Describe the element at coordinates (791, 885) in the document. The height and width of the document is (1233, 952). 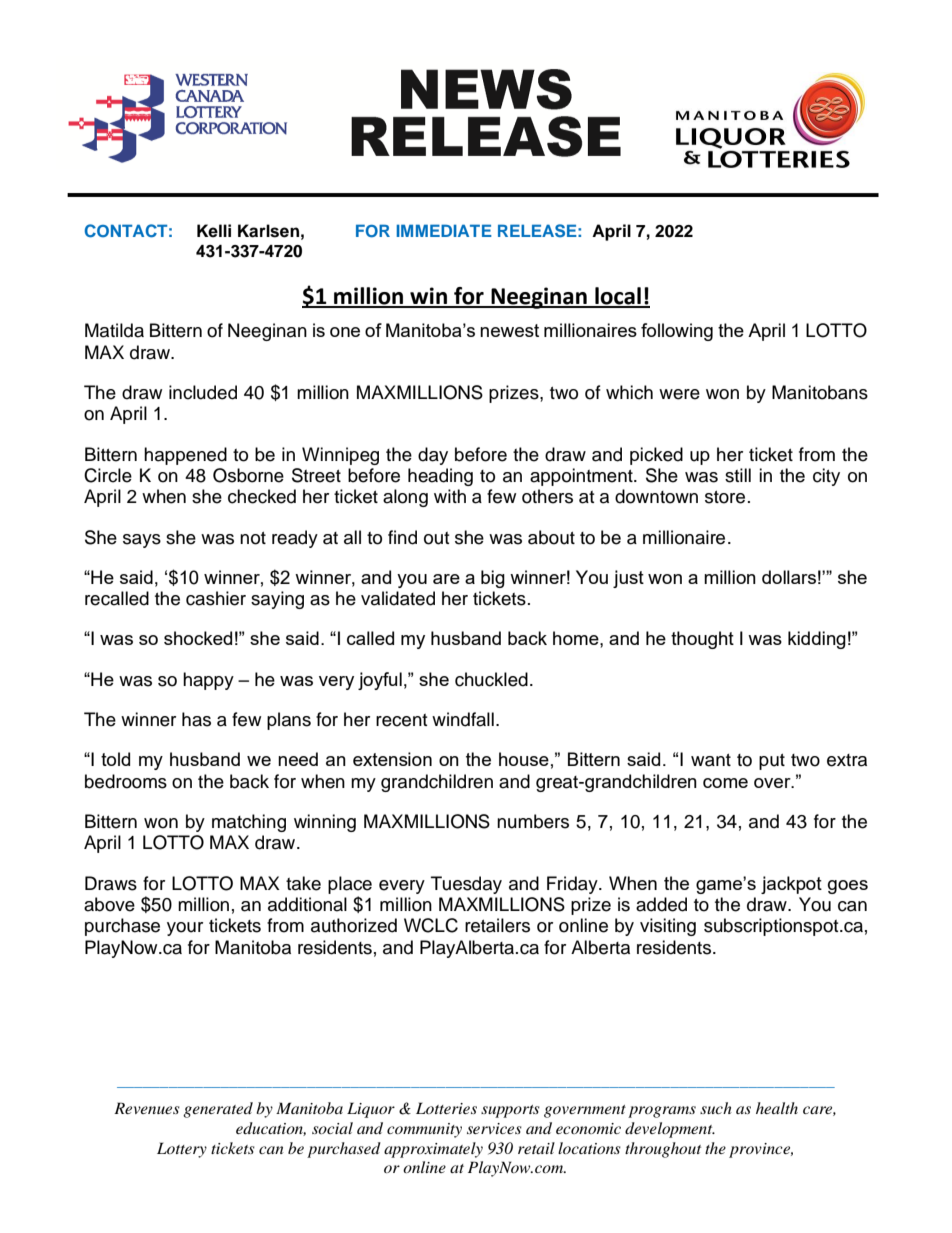
I see `jackpot` at that location.
